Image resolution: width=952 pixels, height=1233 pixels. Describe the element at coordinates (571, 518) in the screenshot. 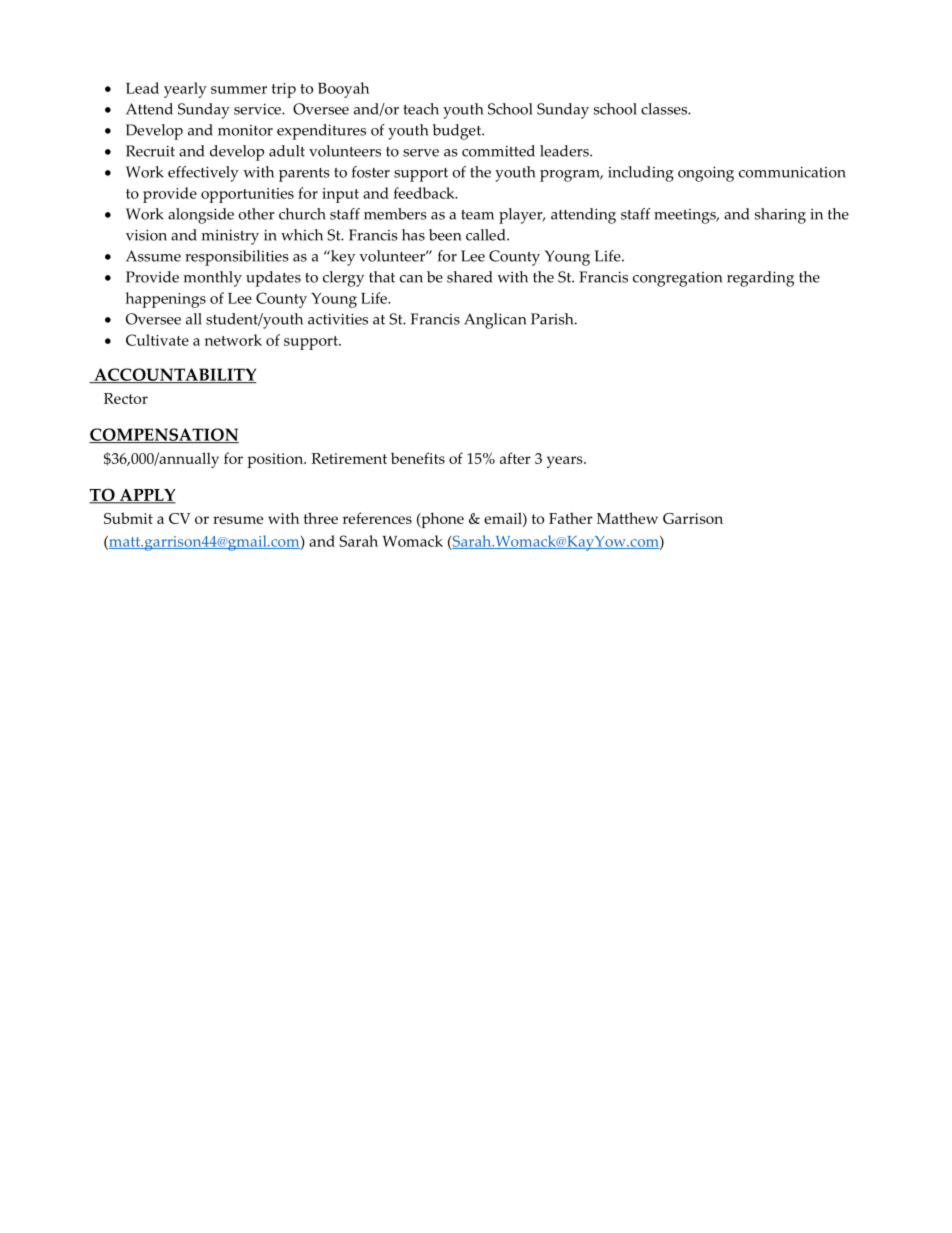

I see `Father` at that location.
